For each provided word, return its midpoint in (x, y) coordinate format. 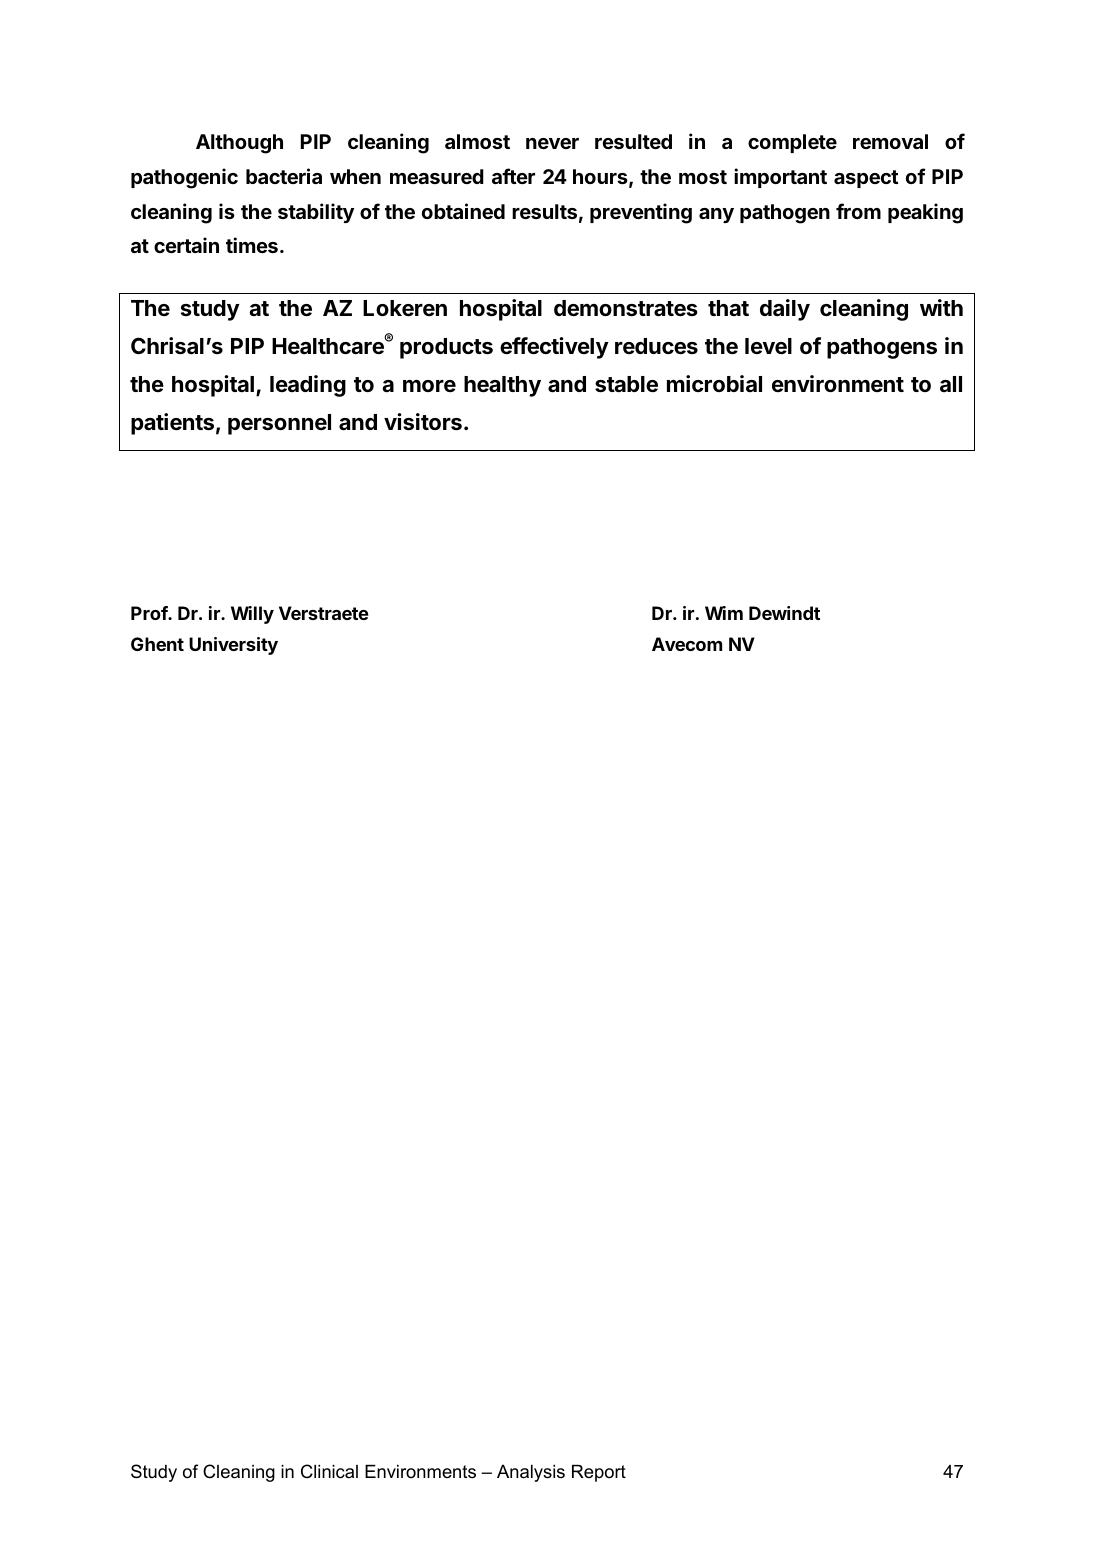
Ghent (157, 644)
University (233, 646)
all (951, 384)
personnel (279, 424)
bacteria (284, 176)
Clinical (329, 1471)
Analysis (531, 1473)
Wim (724, 613)
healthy (502, 386)
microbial (714, 383)
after (513, 176)
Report (599, 1473)
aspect (866, 179)
